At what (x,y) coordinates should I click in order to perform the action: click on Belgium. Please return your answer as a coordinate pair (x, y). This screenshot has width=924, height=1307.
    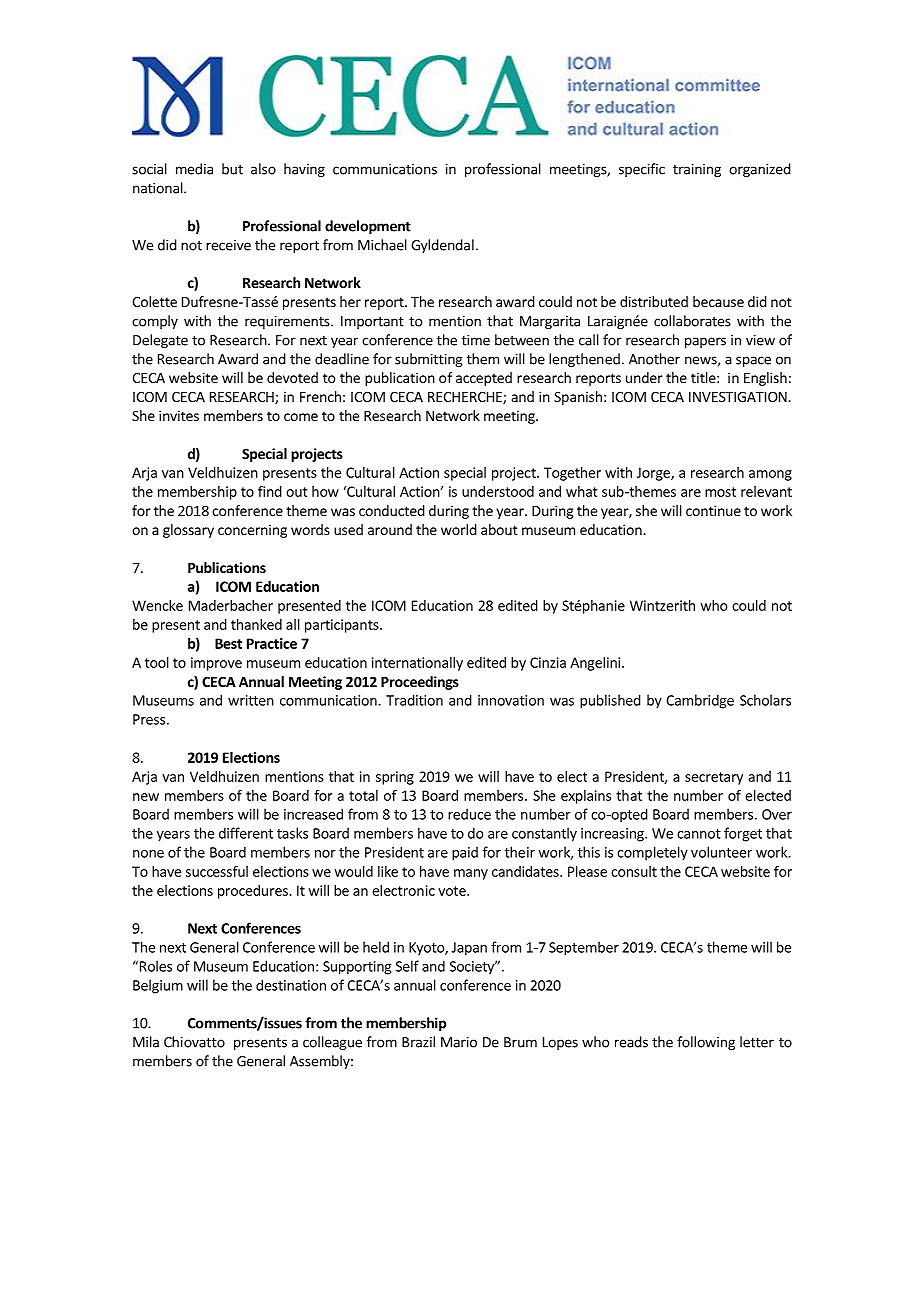
    Looking at the image, I should click on (158, 986).
